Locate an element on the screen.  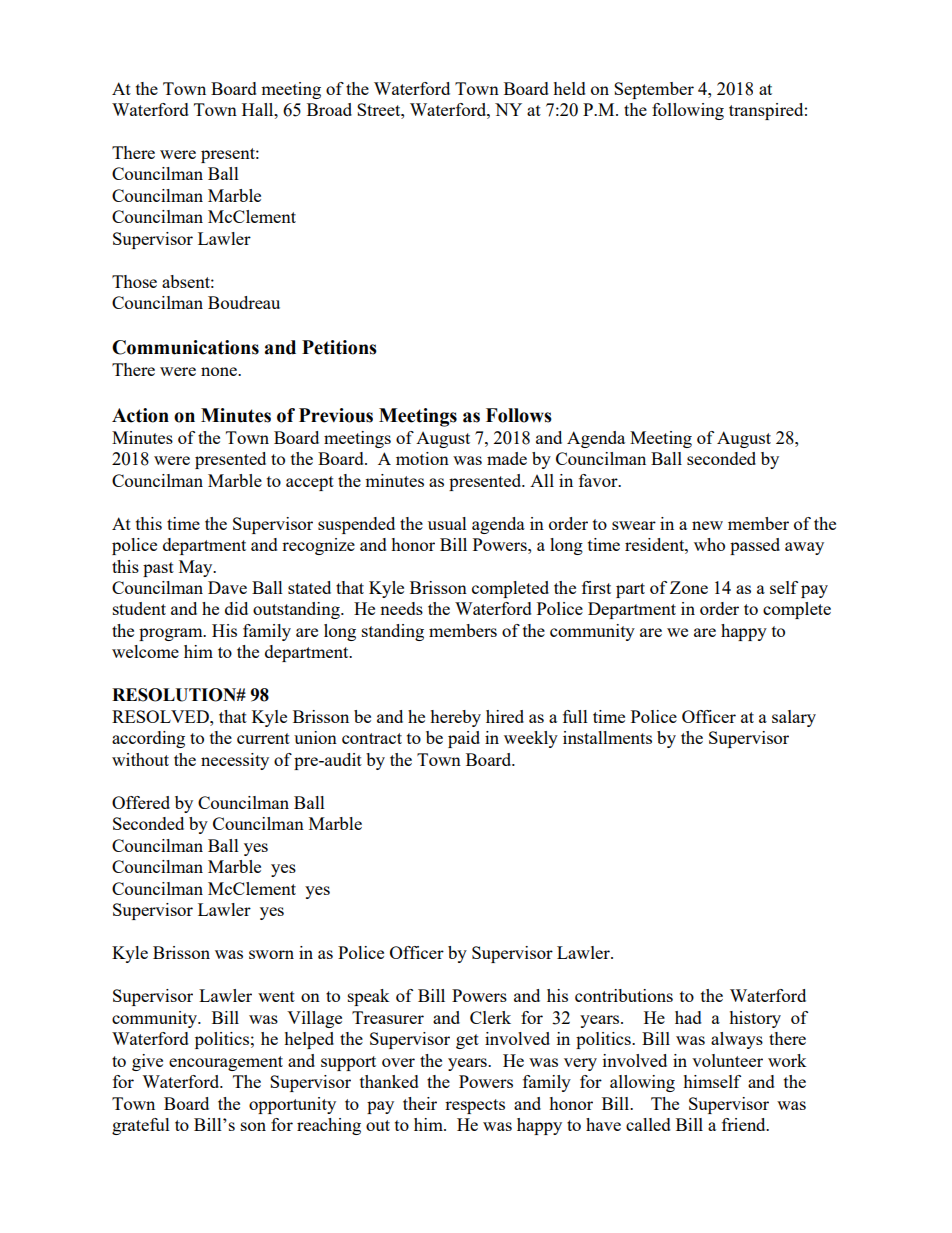
Broad is located at coordinates (329, 109).
